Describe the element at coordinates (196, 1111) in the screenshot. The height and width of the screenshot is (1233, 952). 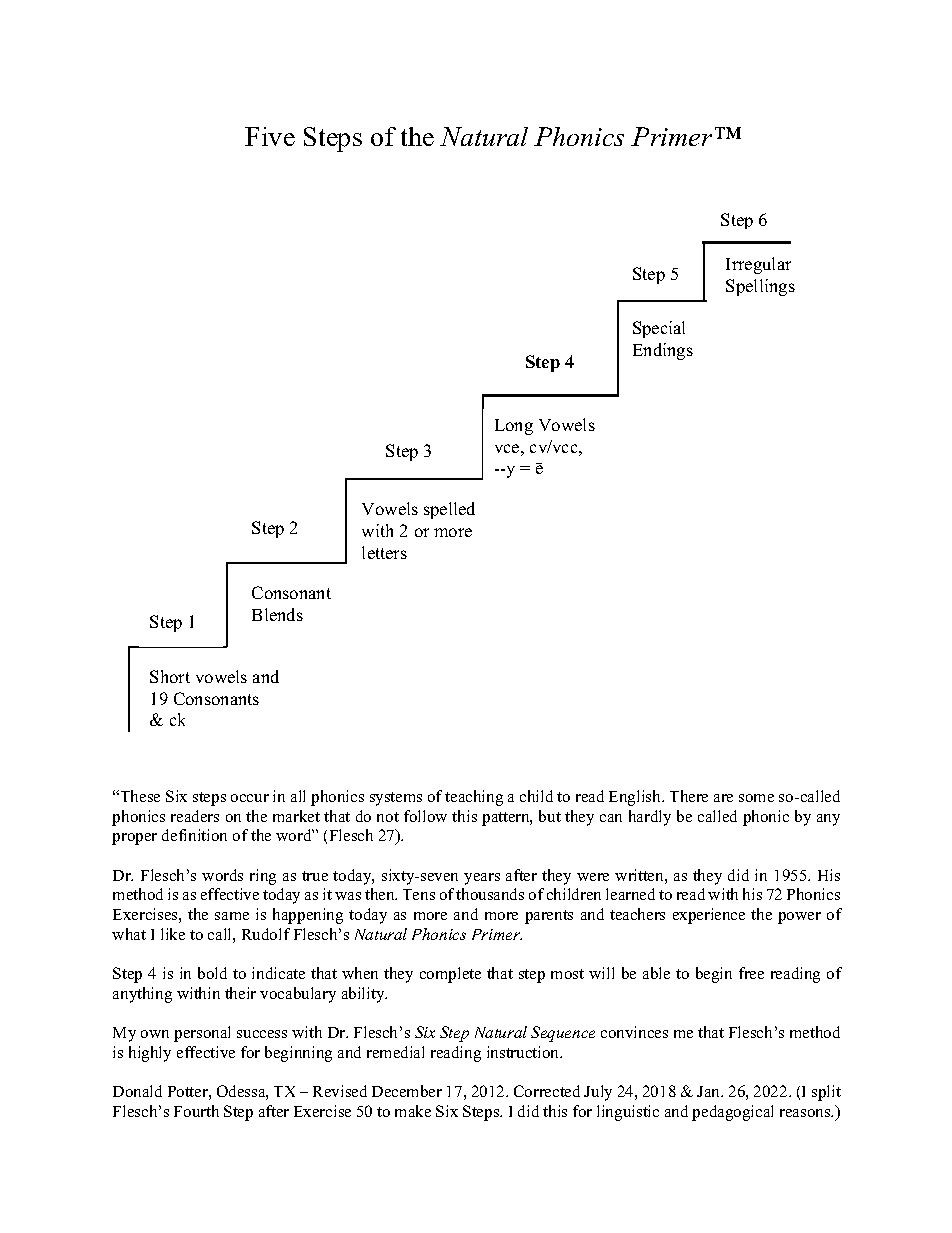
I see `Fourth` at that location.
